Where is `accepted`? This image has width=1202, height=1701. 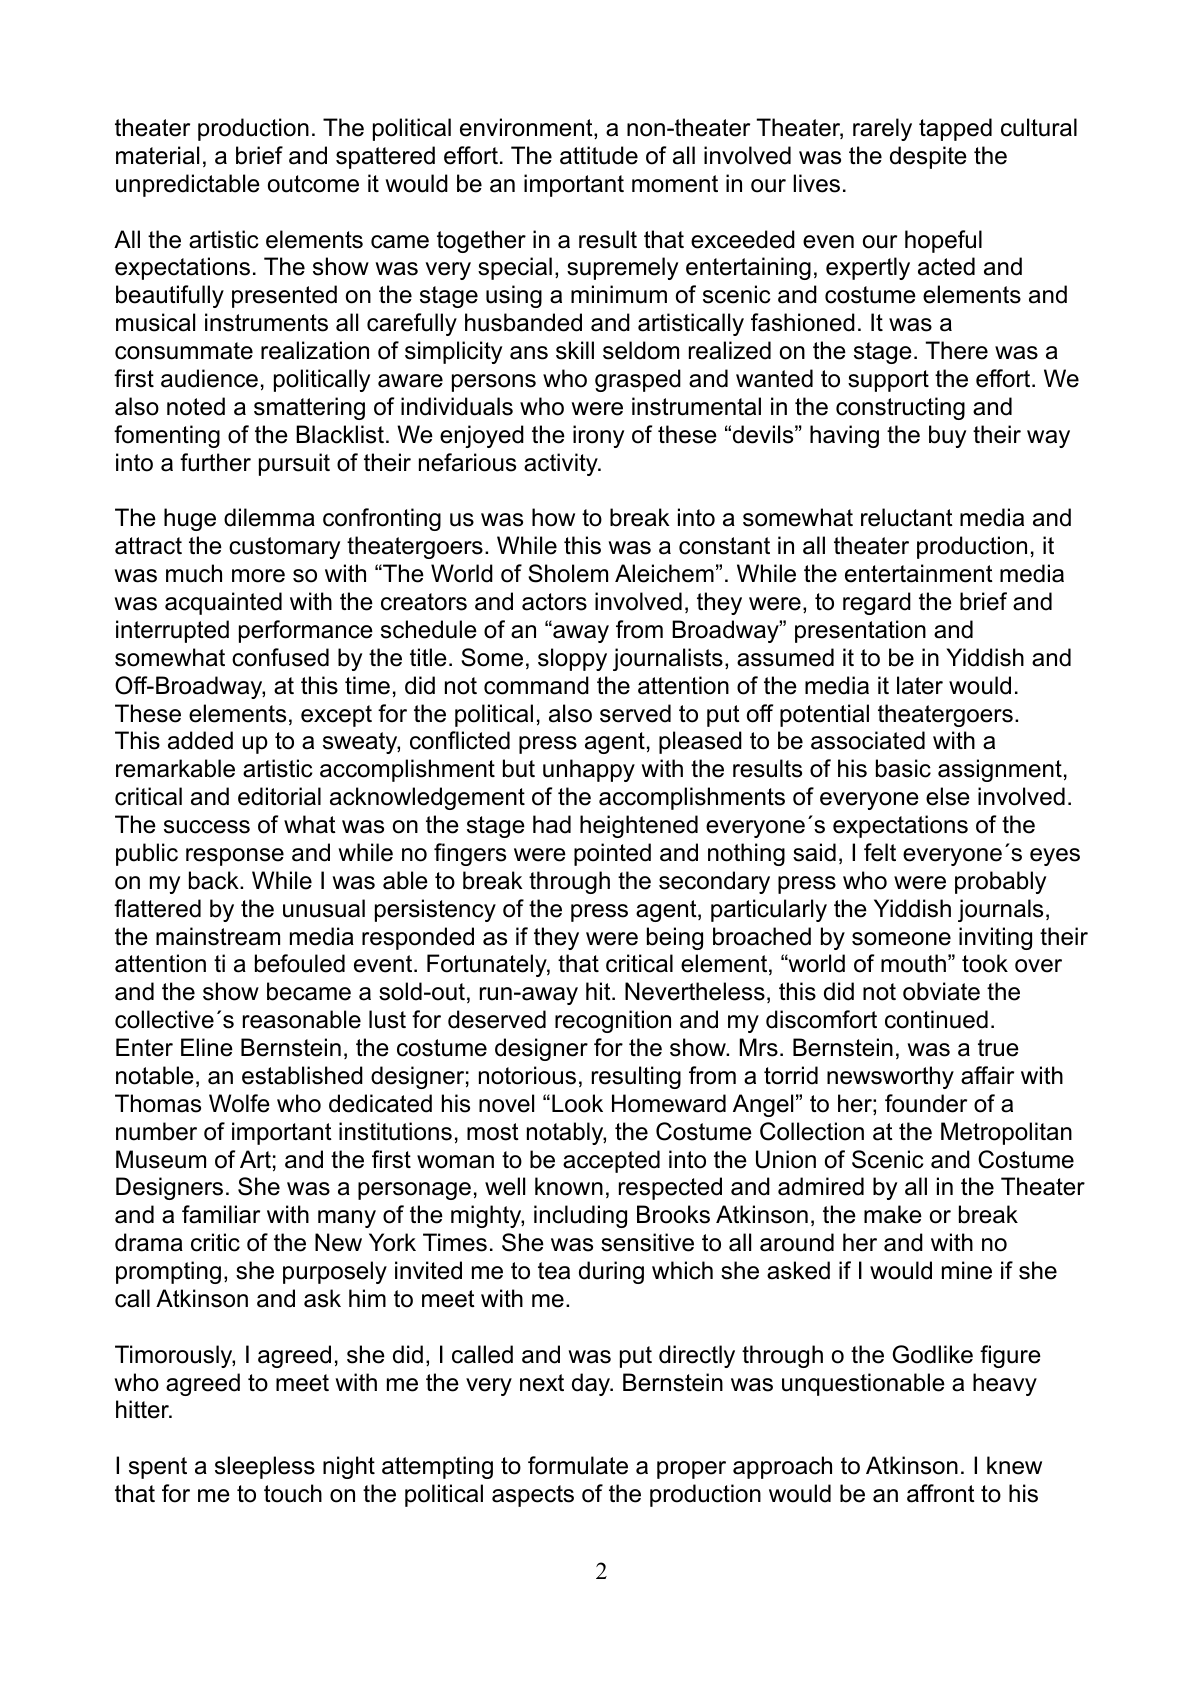
accepted is located at coordinates (611, 1161).
